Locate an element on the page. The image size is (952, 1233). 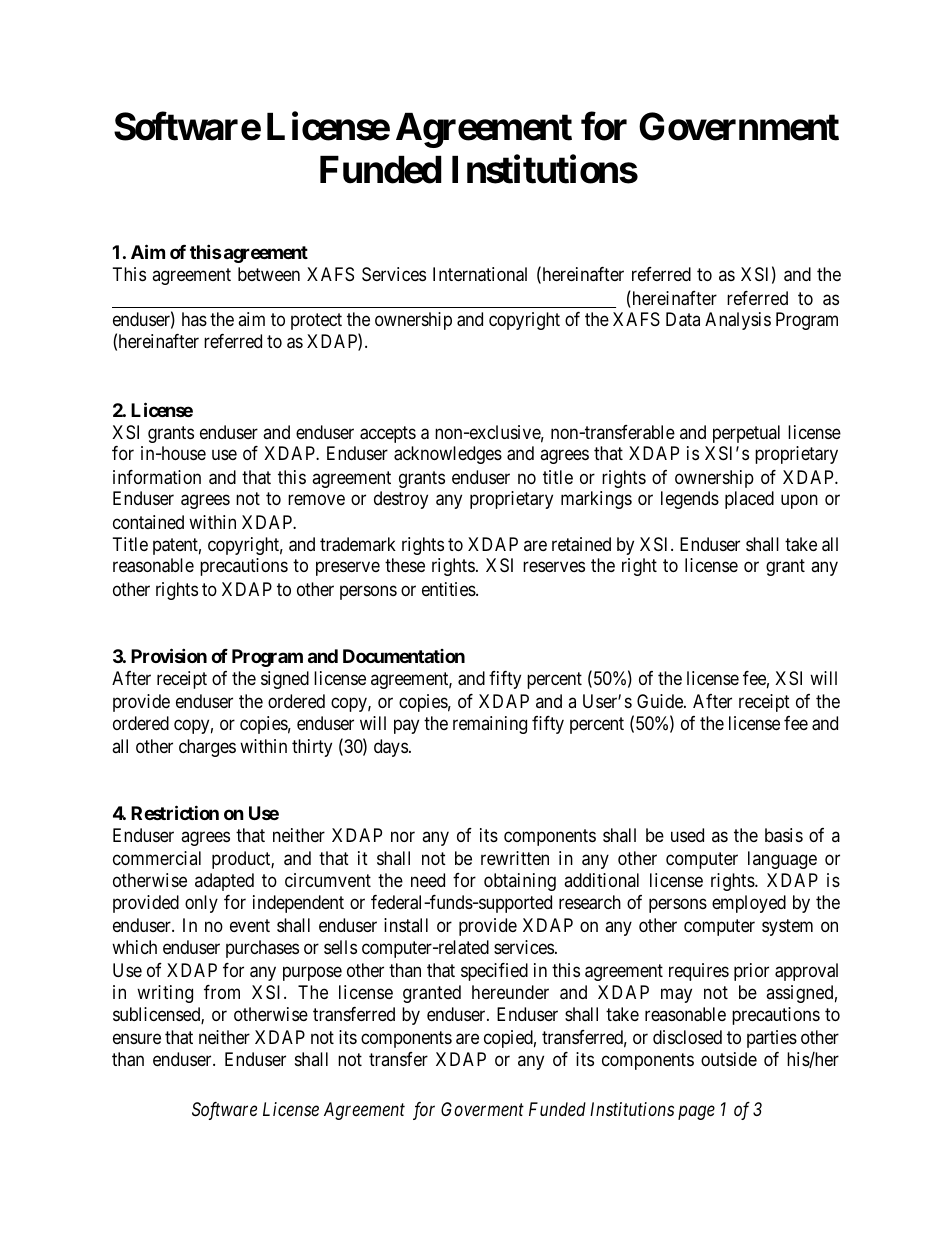
Goverment is located at coordinates (482, 1109).
